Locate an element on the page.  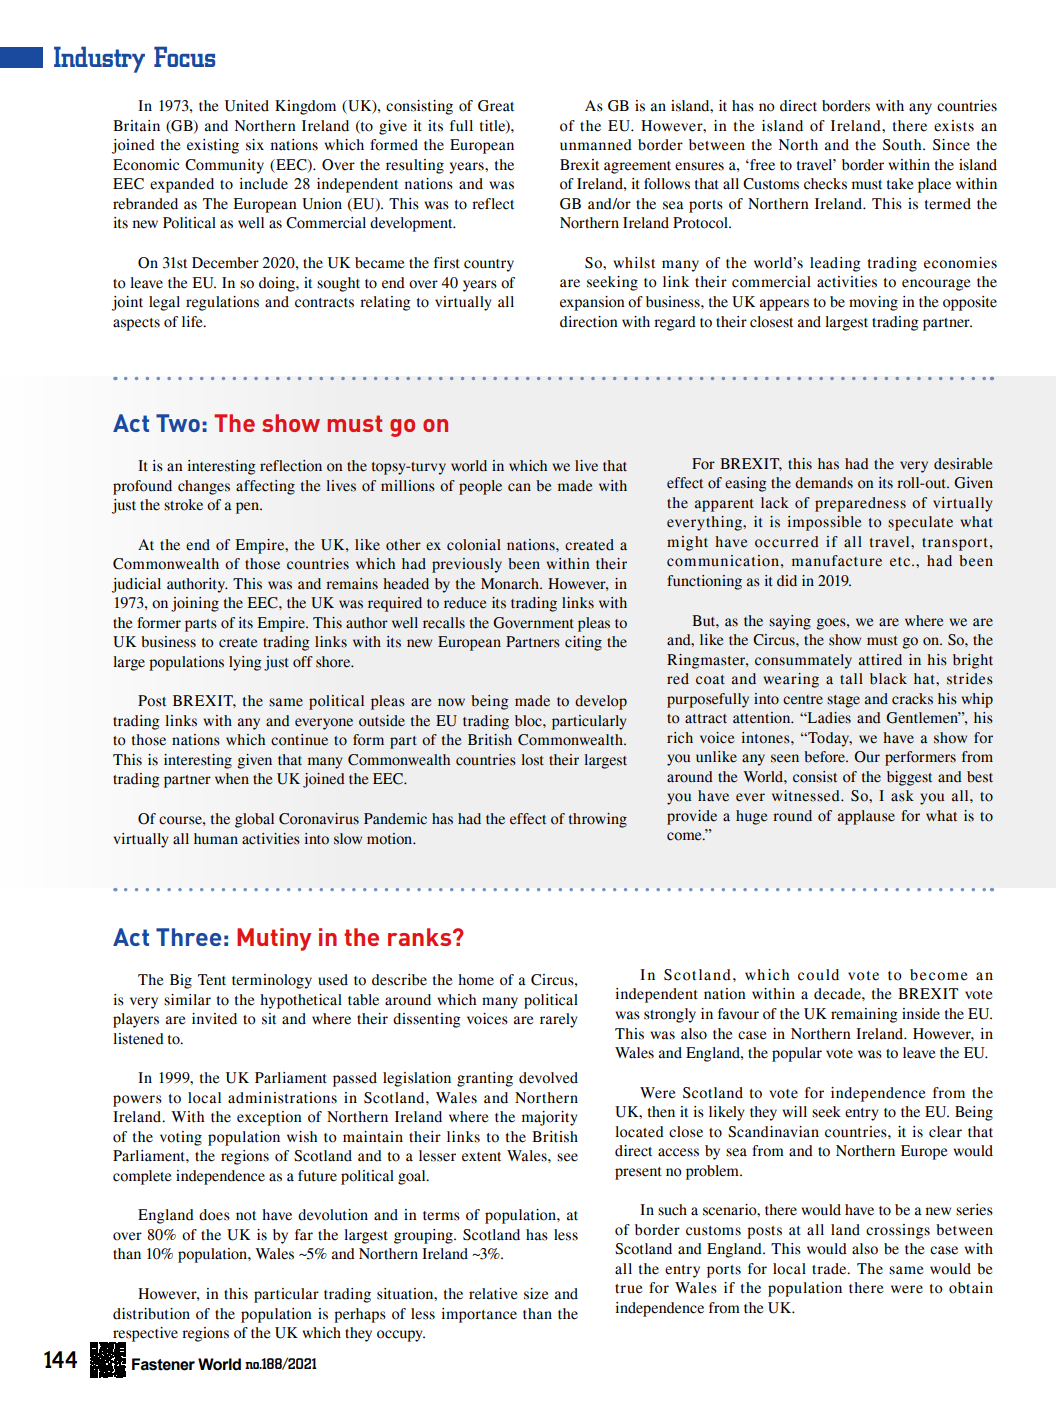
lying is located at coordinates (245, 663).
